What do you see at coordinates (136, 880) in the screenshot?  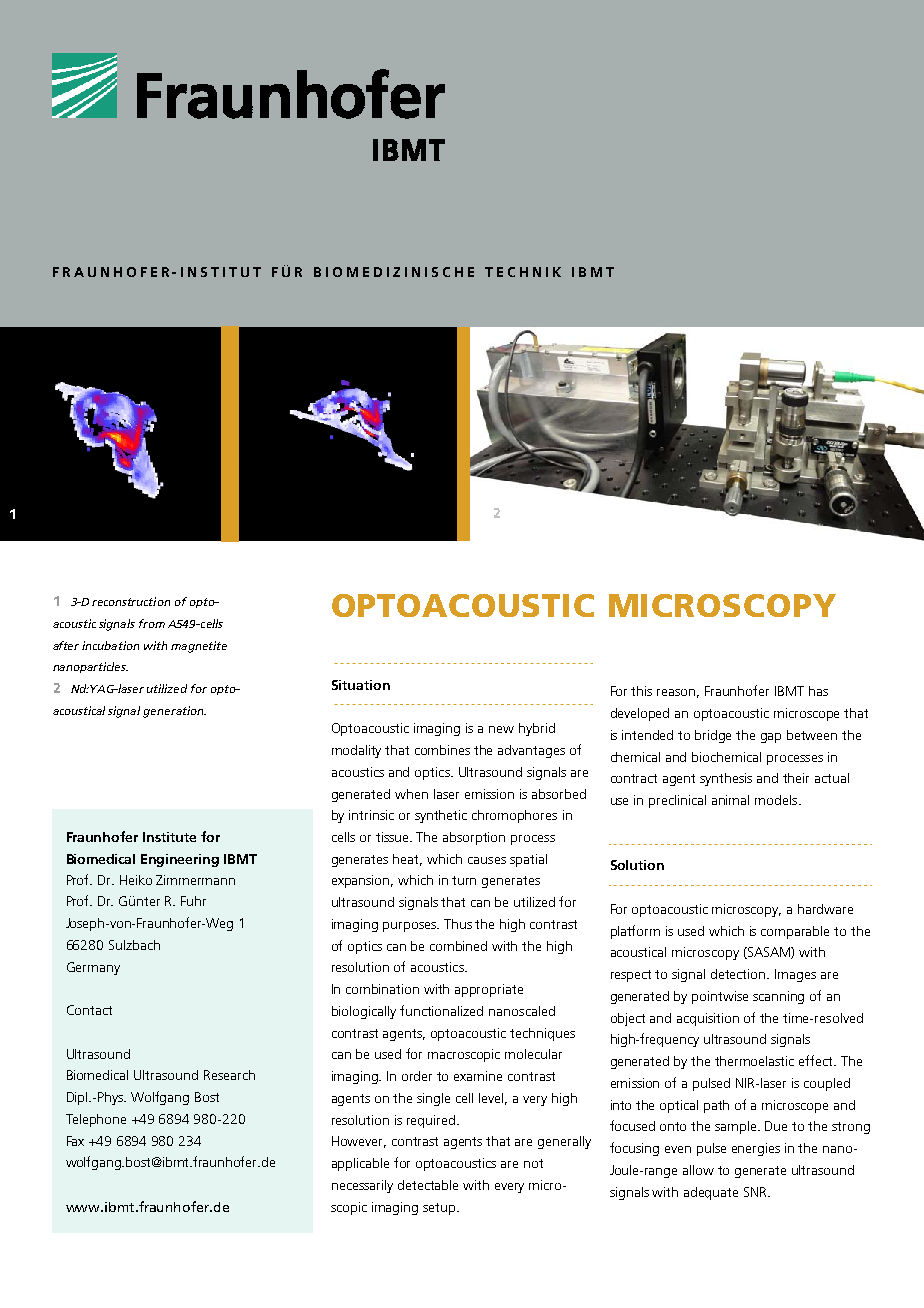 I see `Heiko` at bounding box center [136, 880].
